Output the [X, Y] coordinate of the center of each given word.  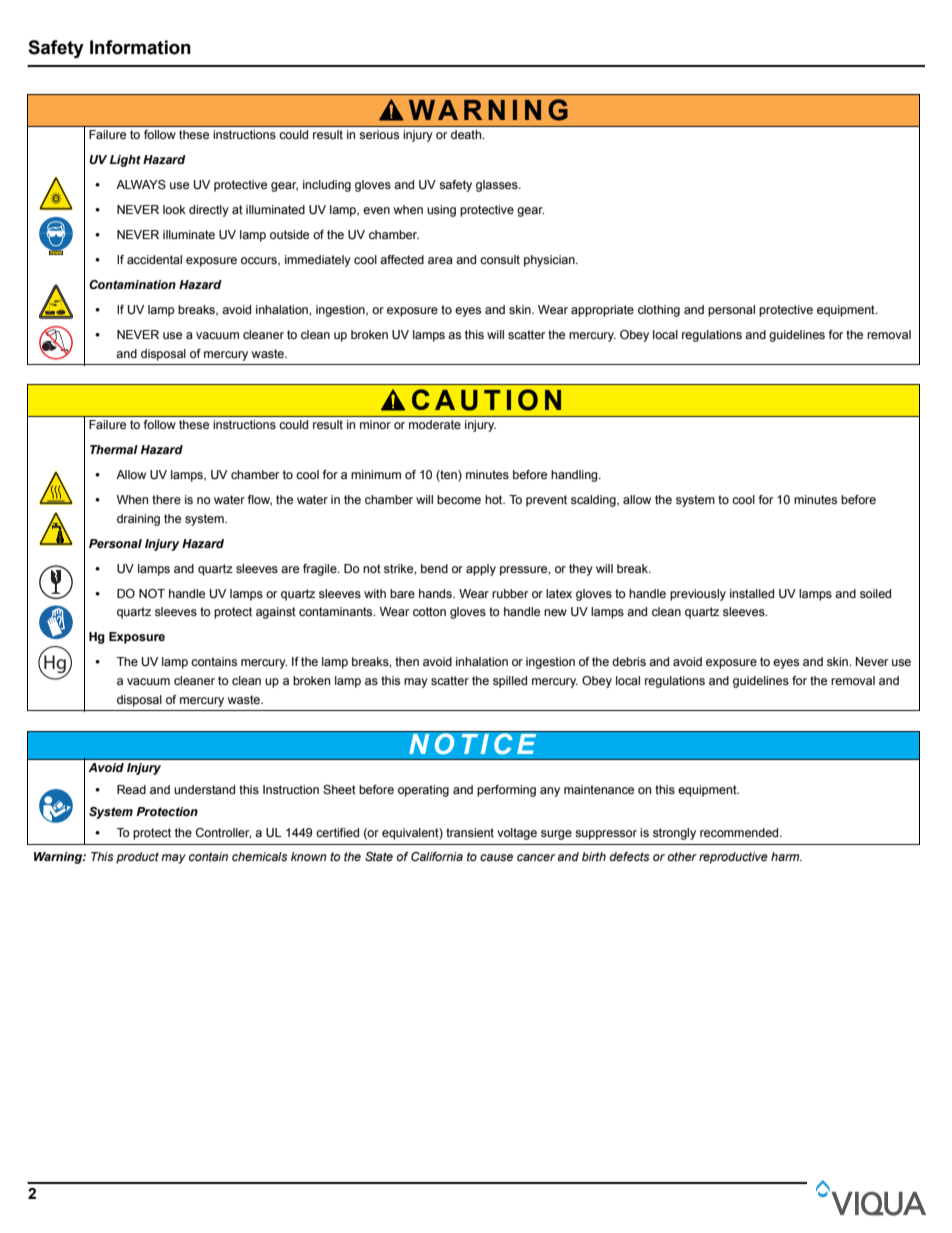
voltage [517, 834]
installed [752, 593]
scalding [594, 501]
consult [500, 259]
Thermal [114, 449]
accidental [154, 259]
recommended [740, 832]
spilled [510, 682]
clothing [659, 311]
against [276, 613]
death [467, 134]
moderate [435, 424]
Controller [223, 833]
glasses [498, 186]
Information [140, 47]
